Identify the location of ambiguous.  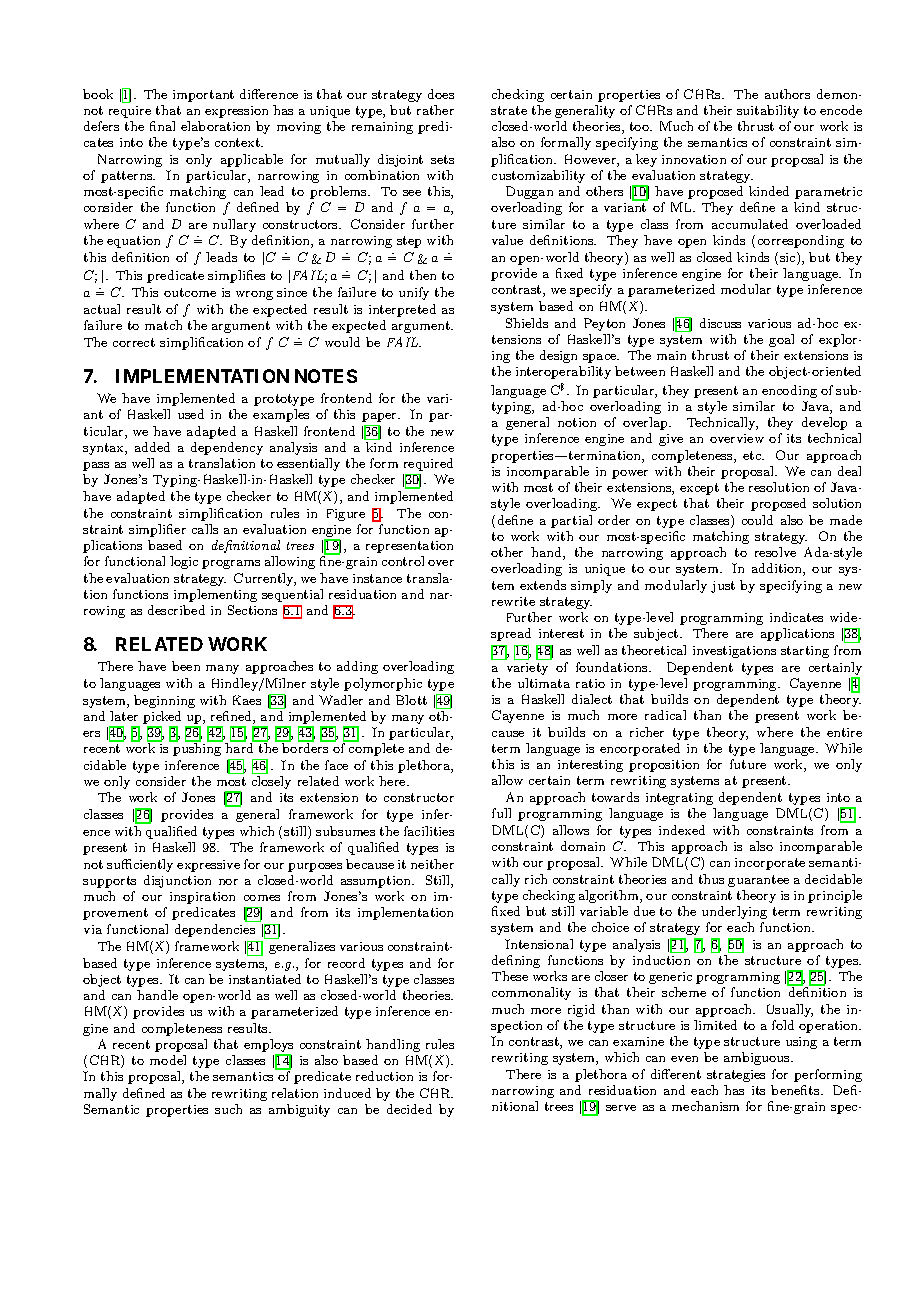
(758, 1058).
